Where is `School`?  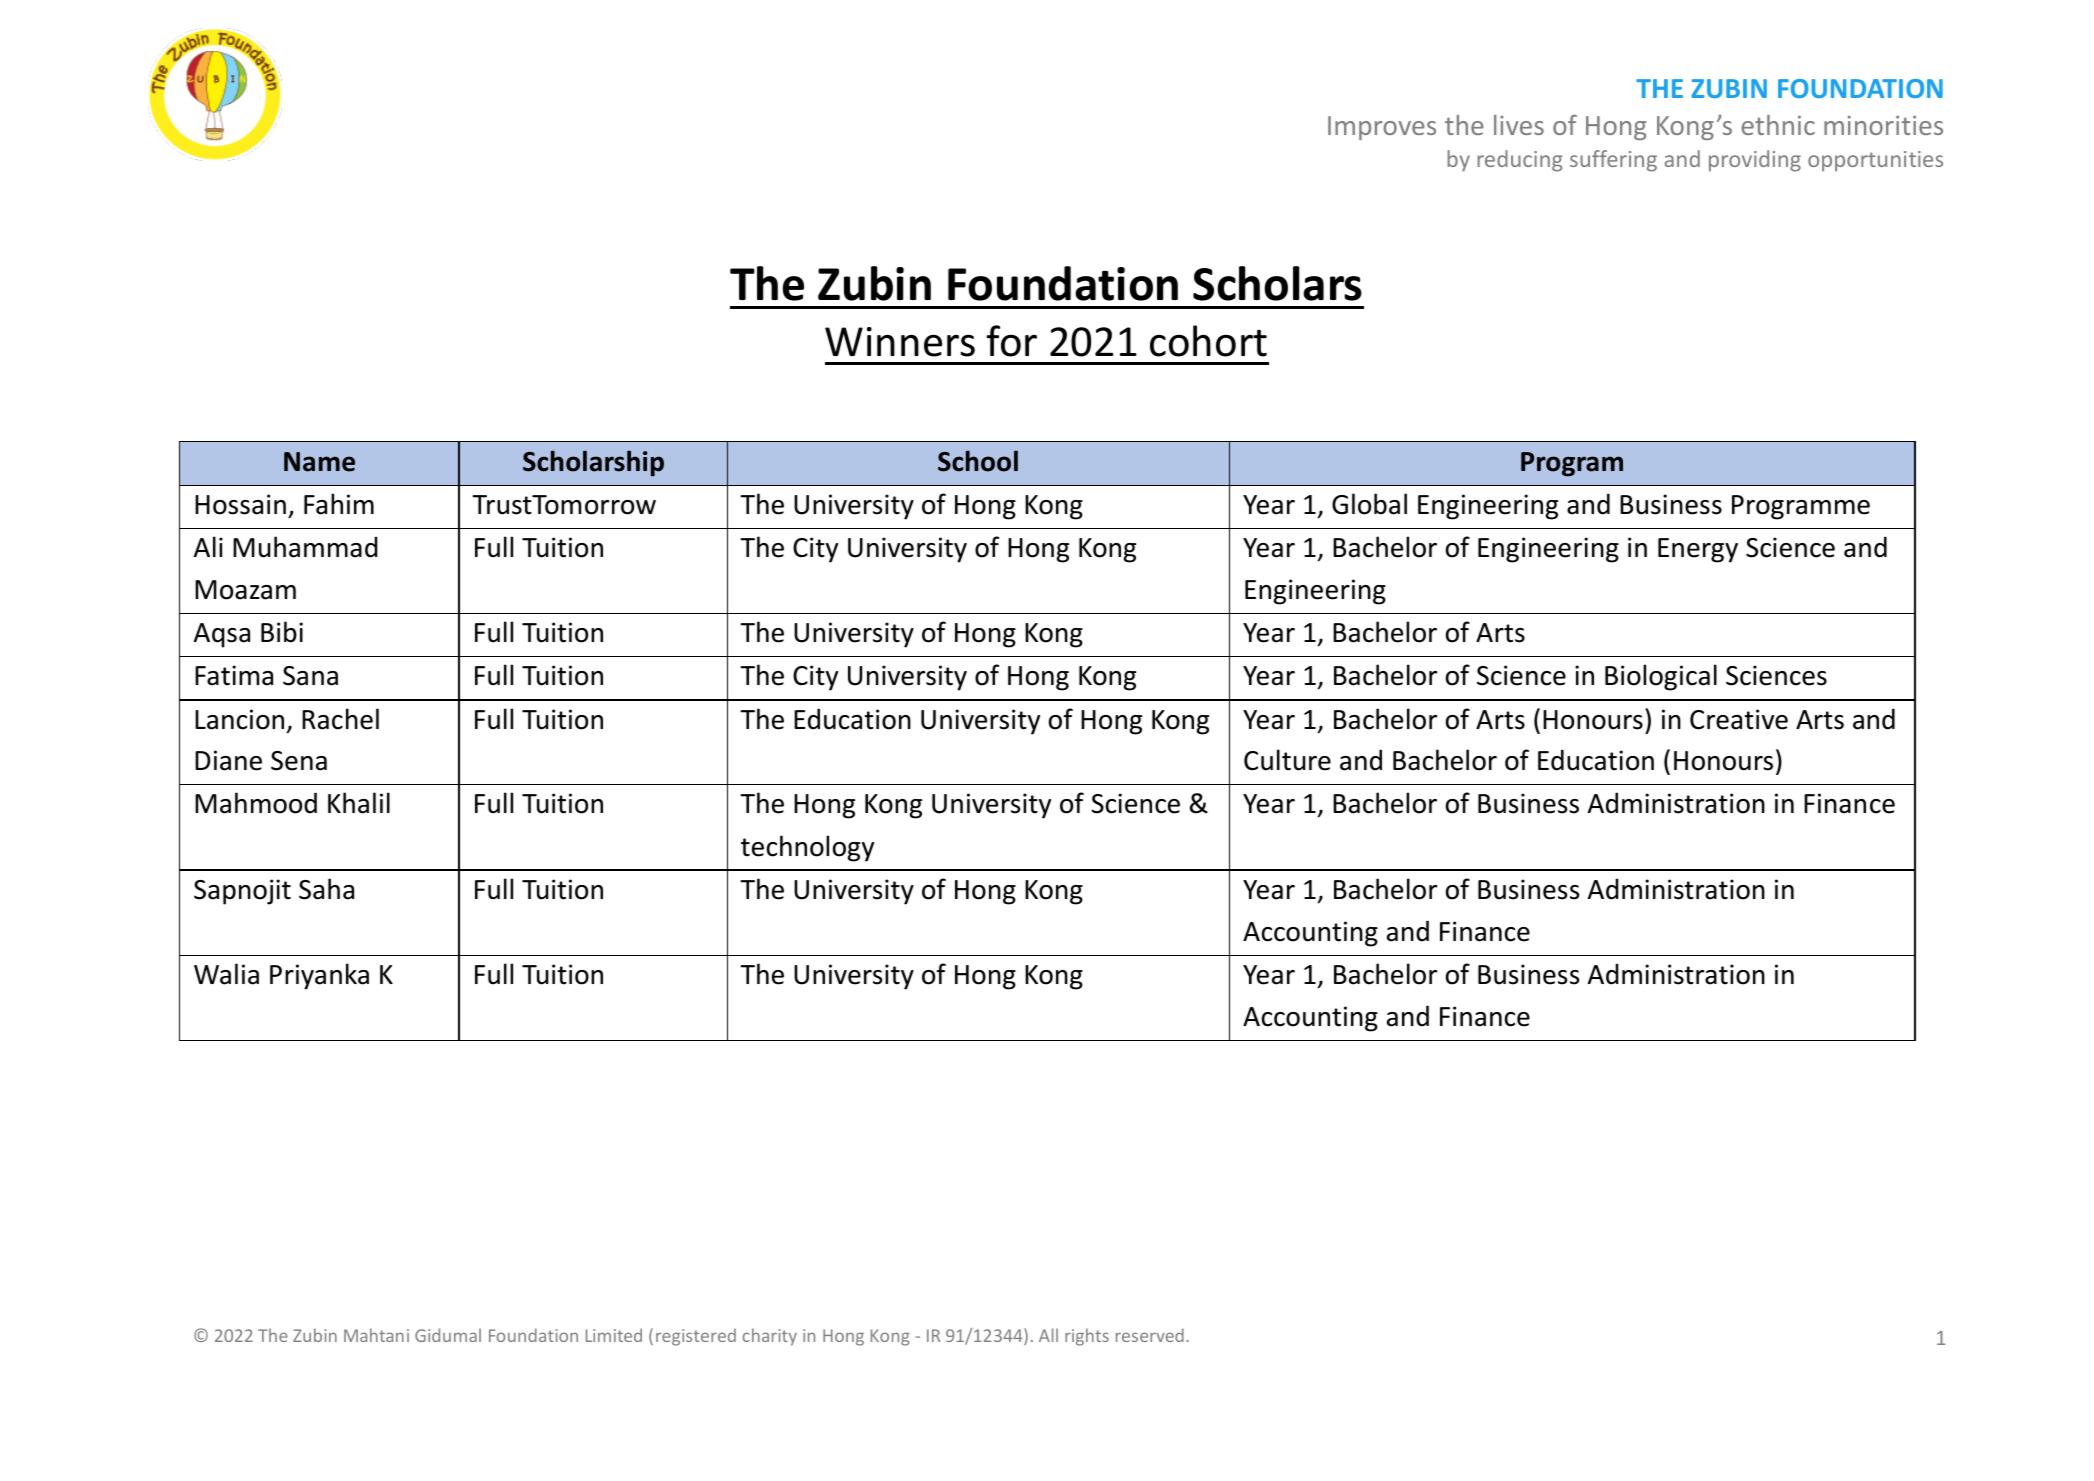 School is located at coordinates (978, 461).
